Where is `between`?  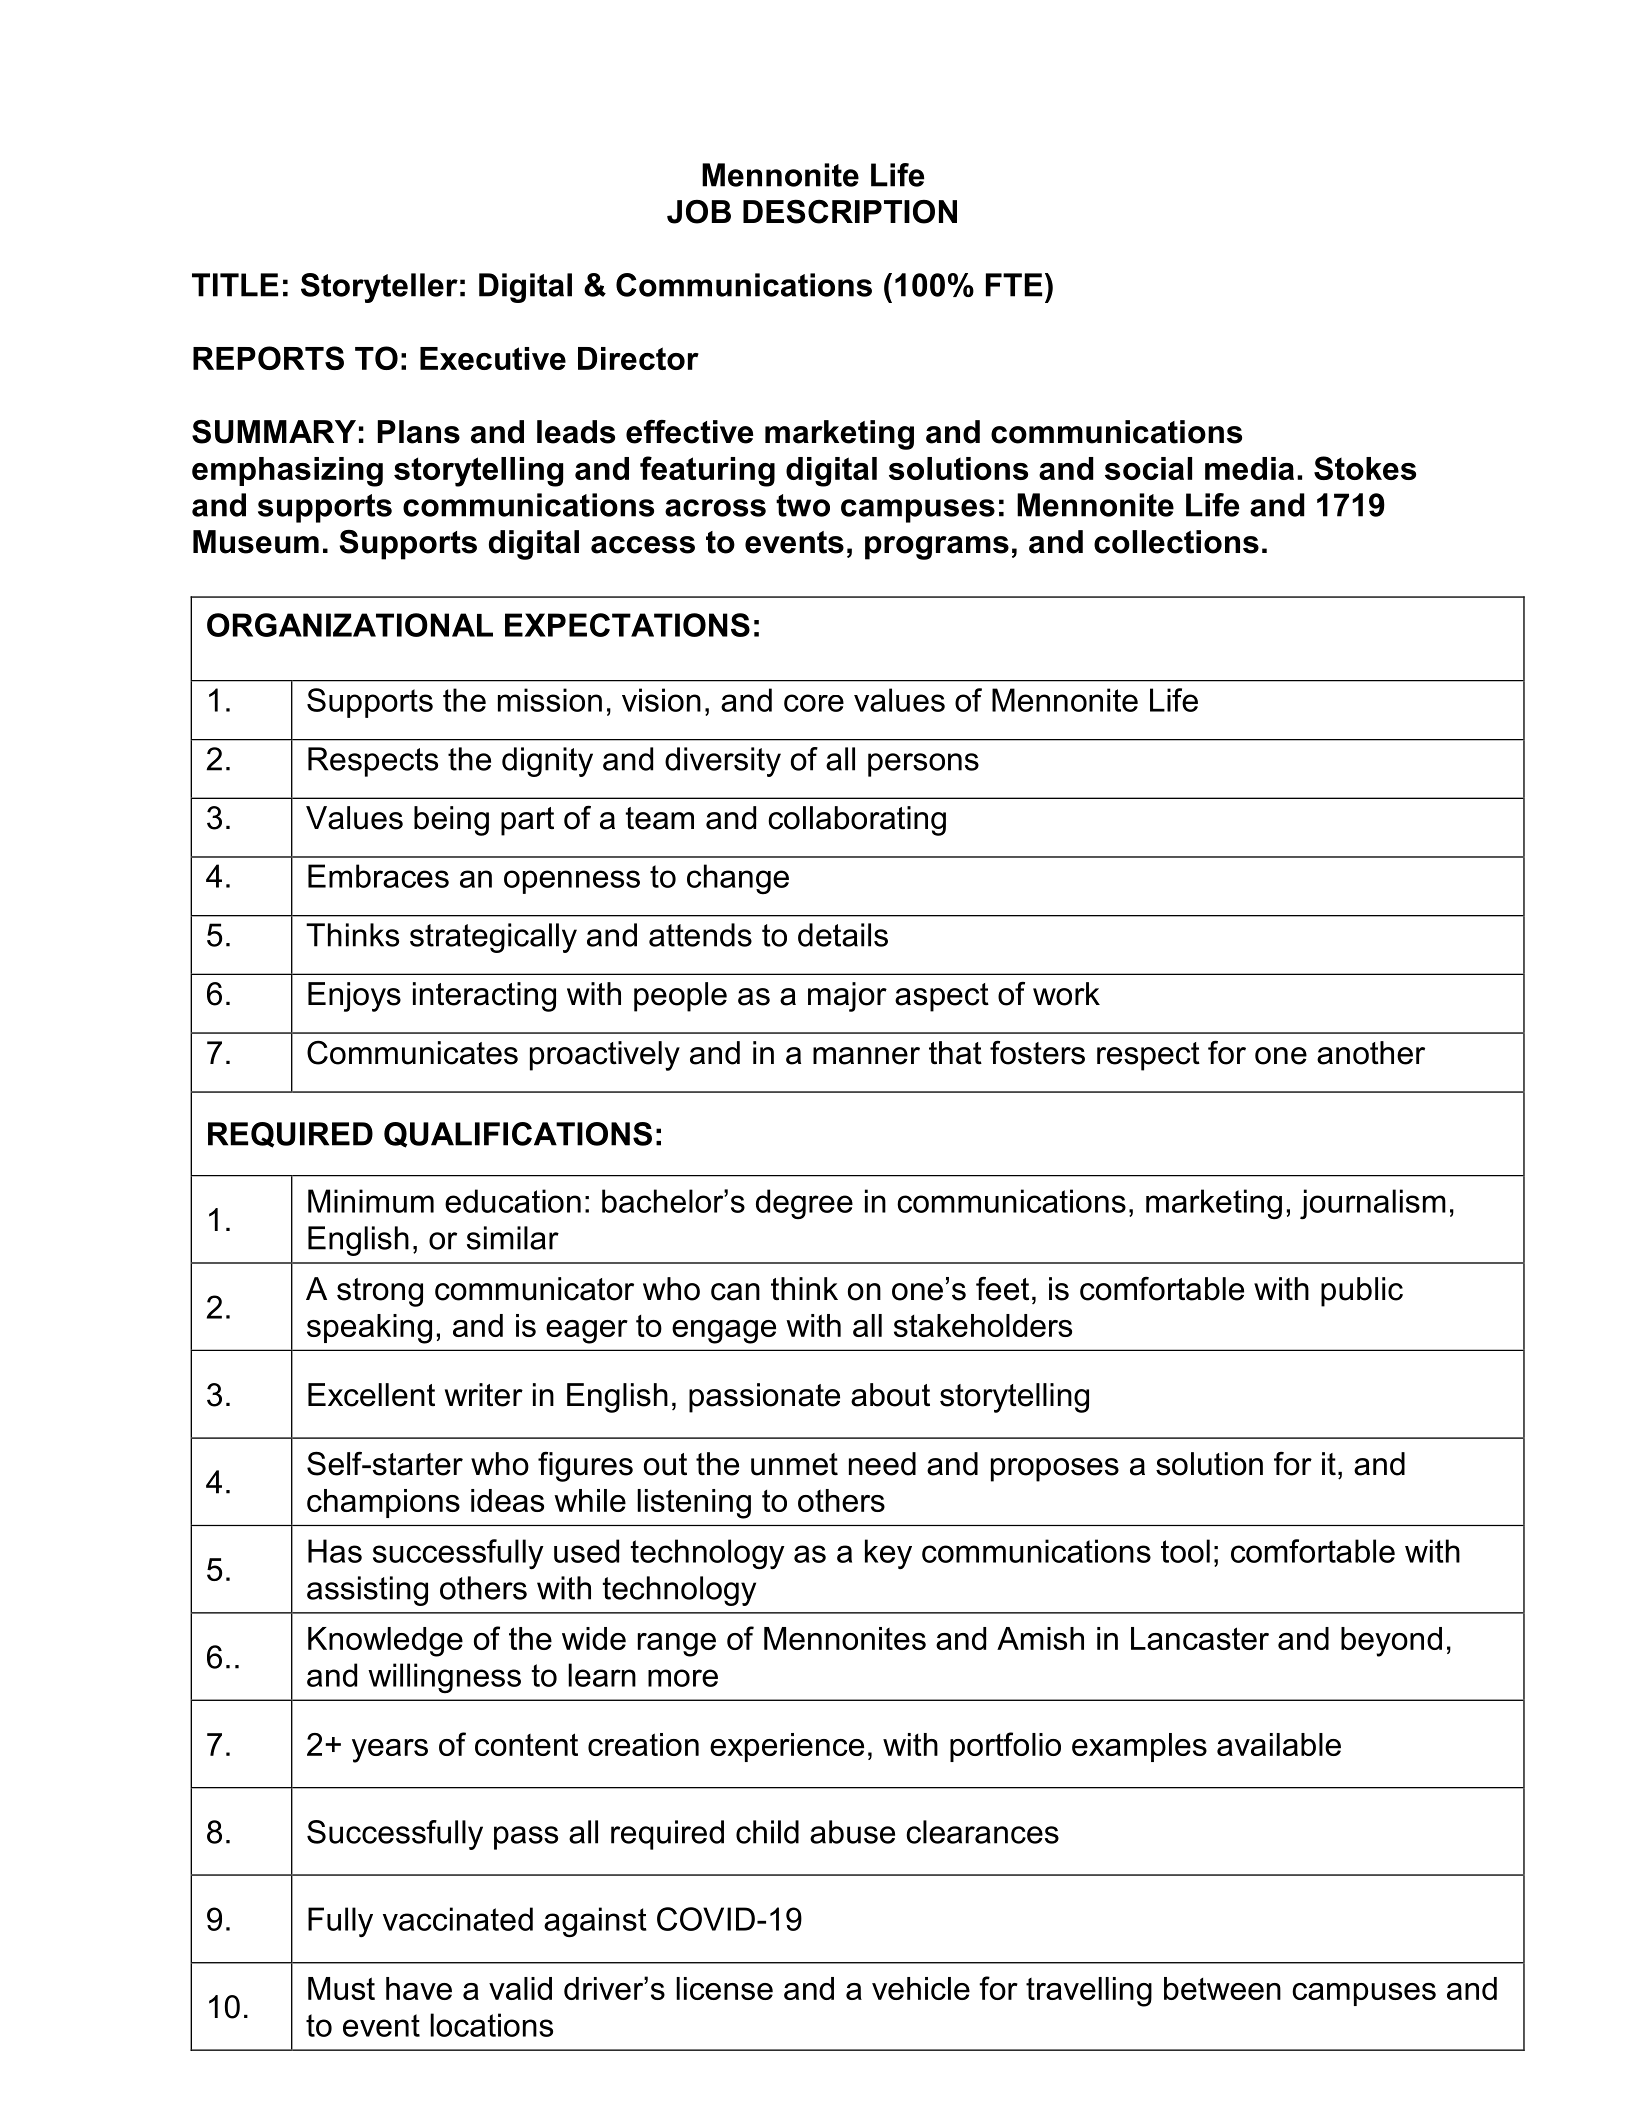
between is located at coordinates (1222, 1988).
